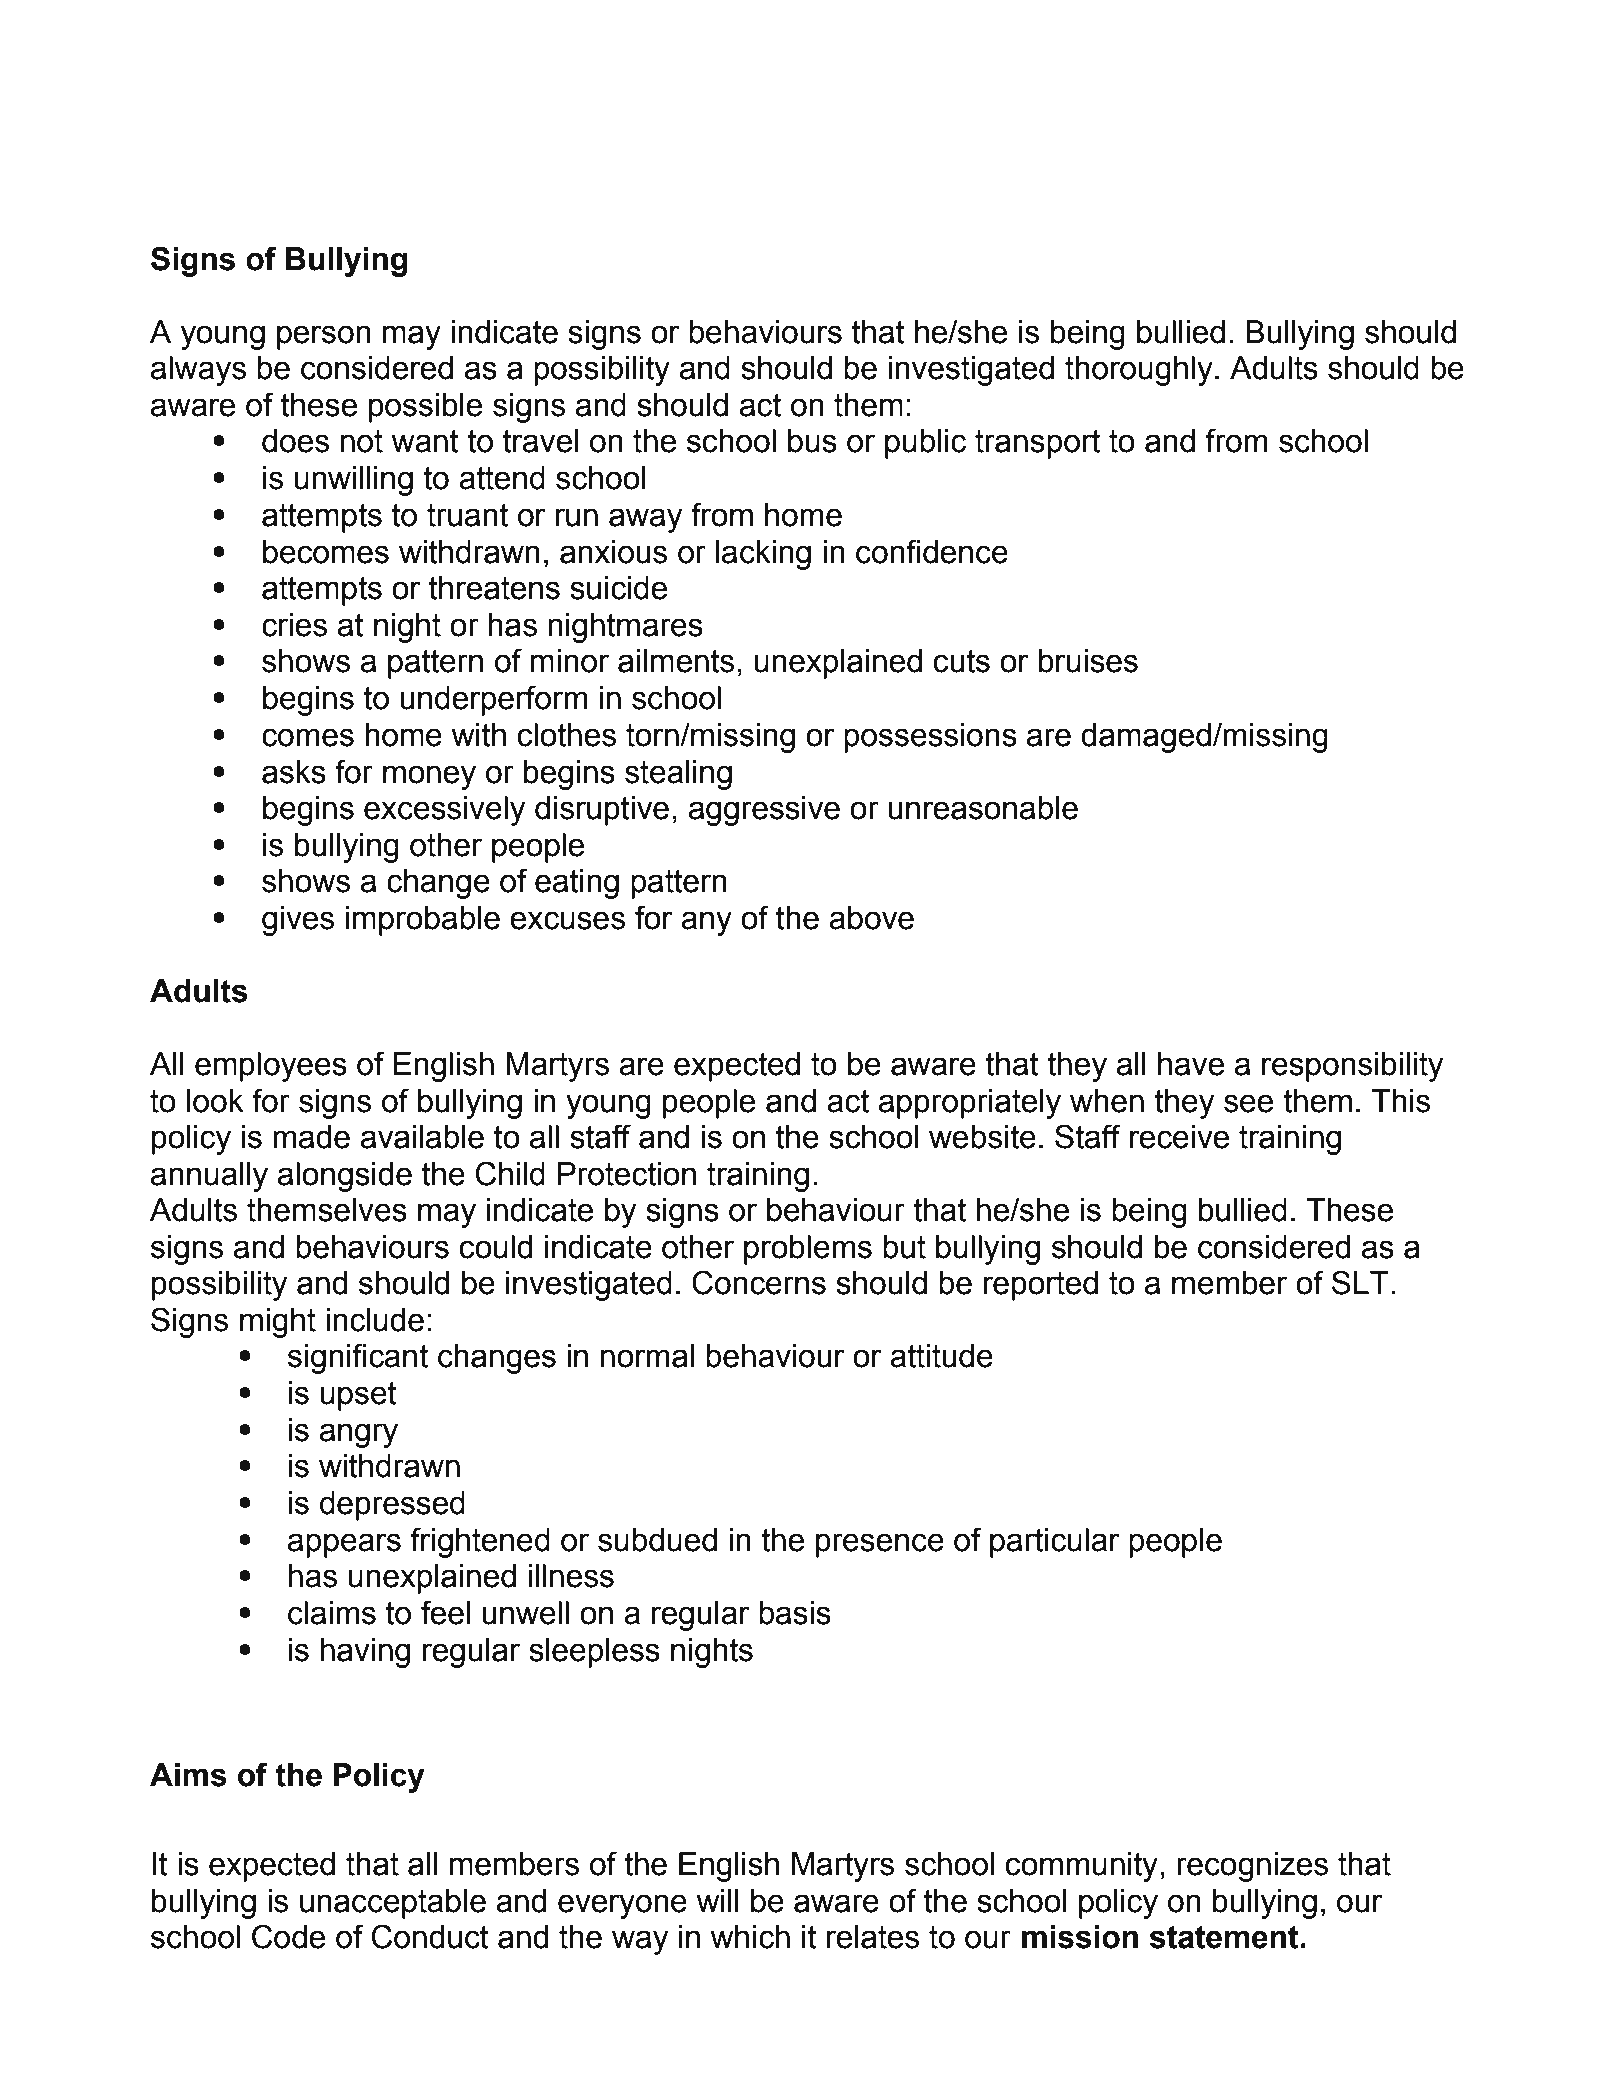 The height and width of the screenshot is (2096, 1619). What do you see at coordinates (812, 441) in the screenshot?
I see `bus` at bounding box center [812, 441].
